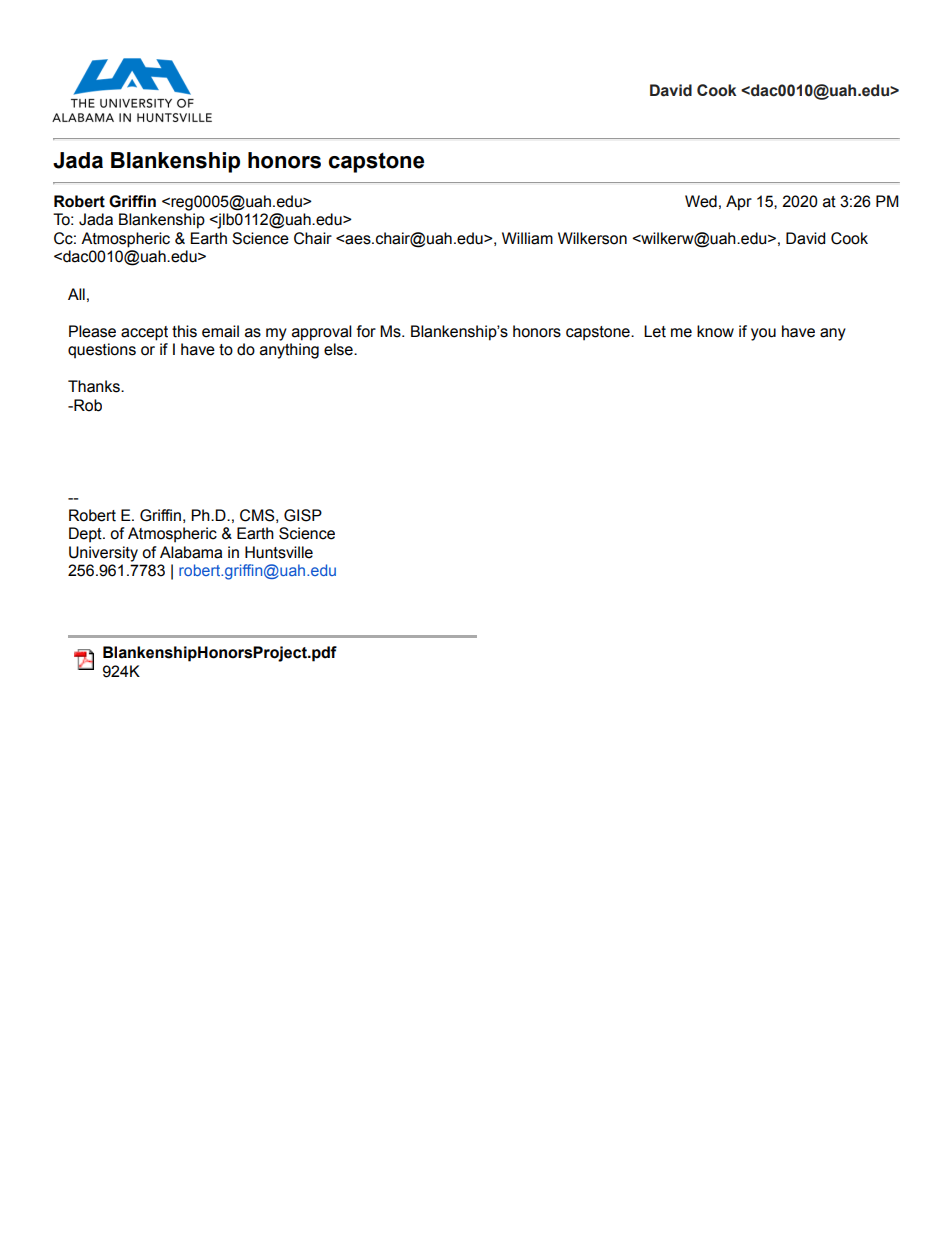 Image resolution: width=952 pixels, height=1233 pixels. What do you see at coordinates (95, 386) in the page?
I see `Thanks` at bounding box center [95, 386].
